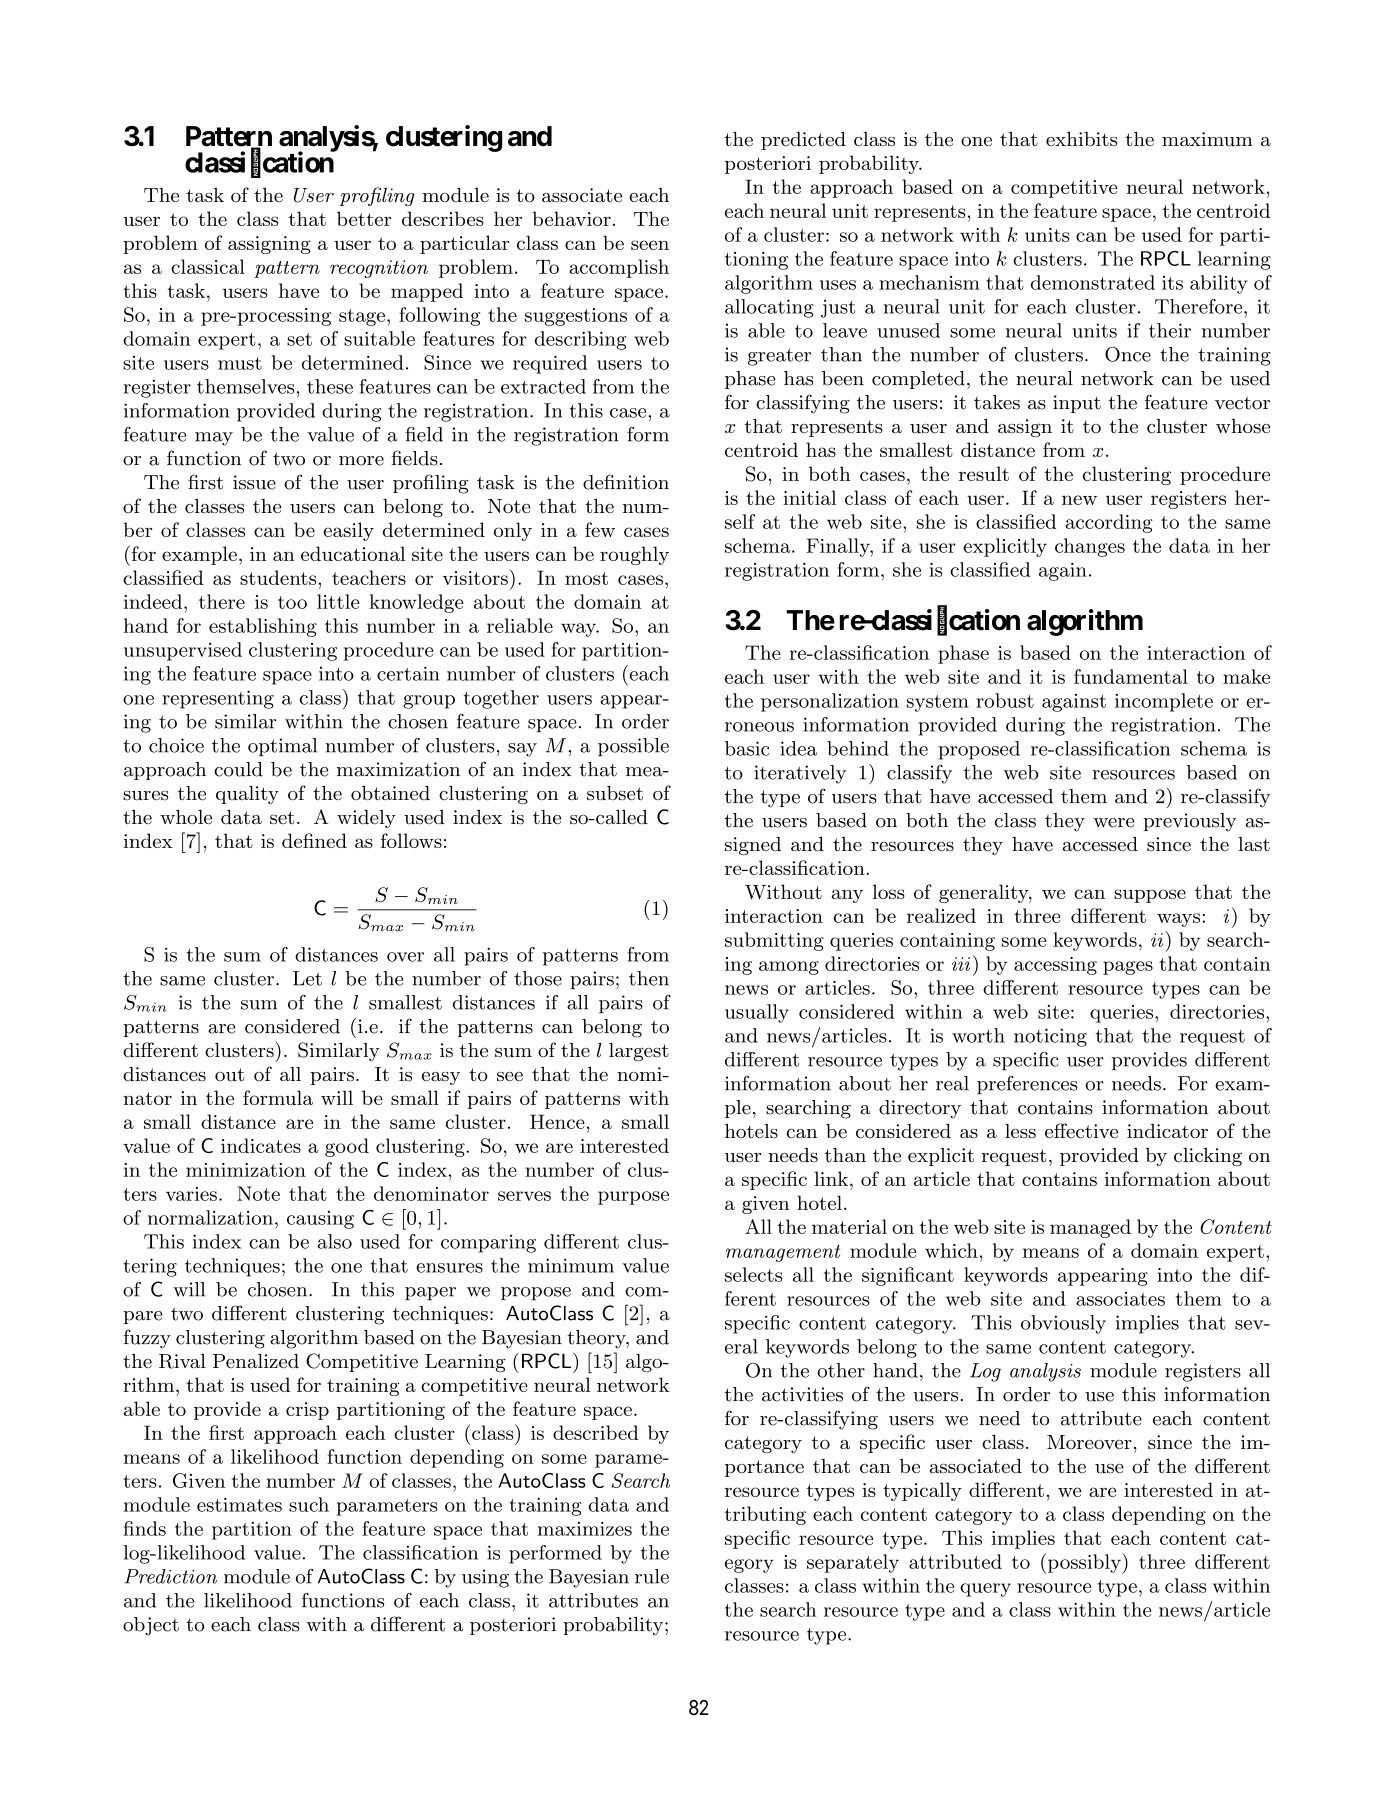  What do you see at coordinates (366, 819) in the page?
I see `widely` at bounding box center [366, 819].
